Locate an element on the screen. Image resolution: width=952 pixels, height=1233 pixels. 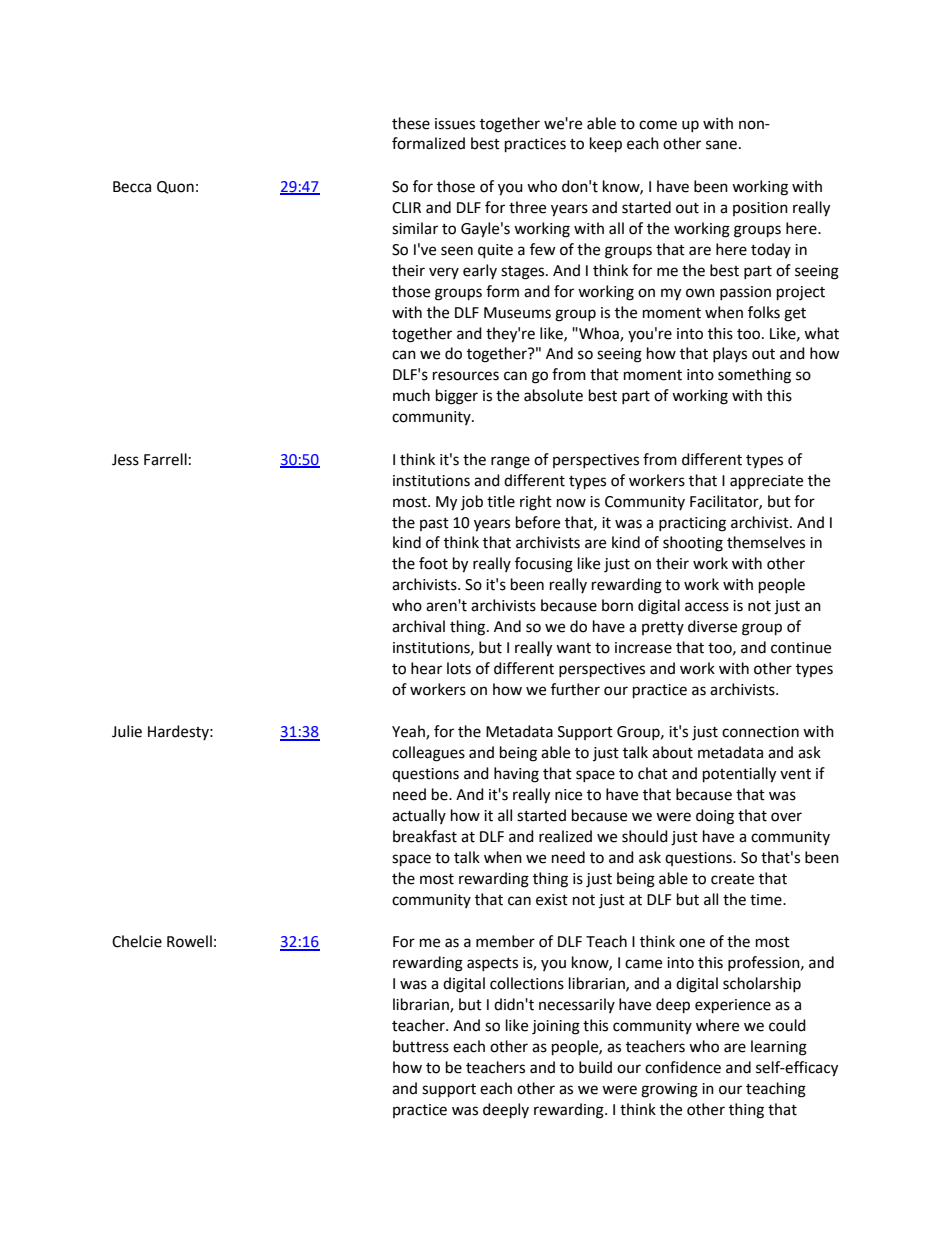
access is located at coordinates (707, 607).
